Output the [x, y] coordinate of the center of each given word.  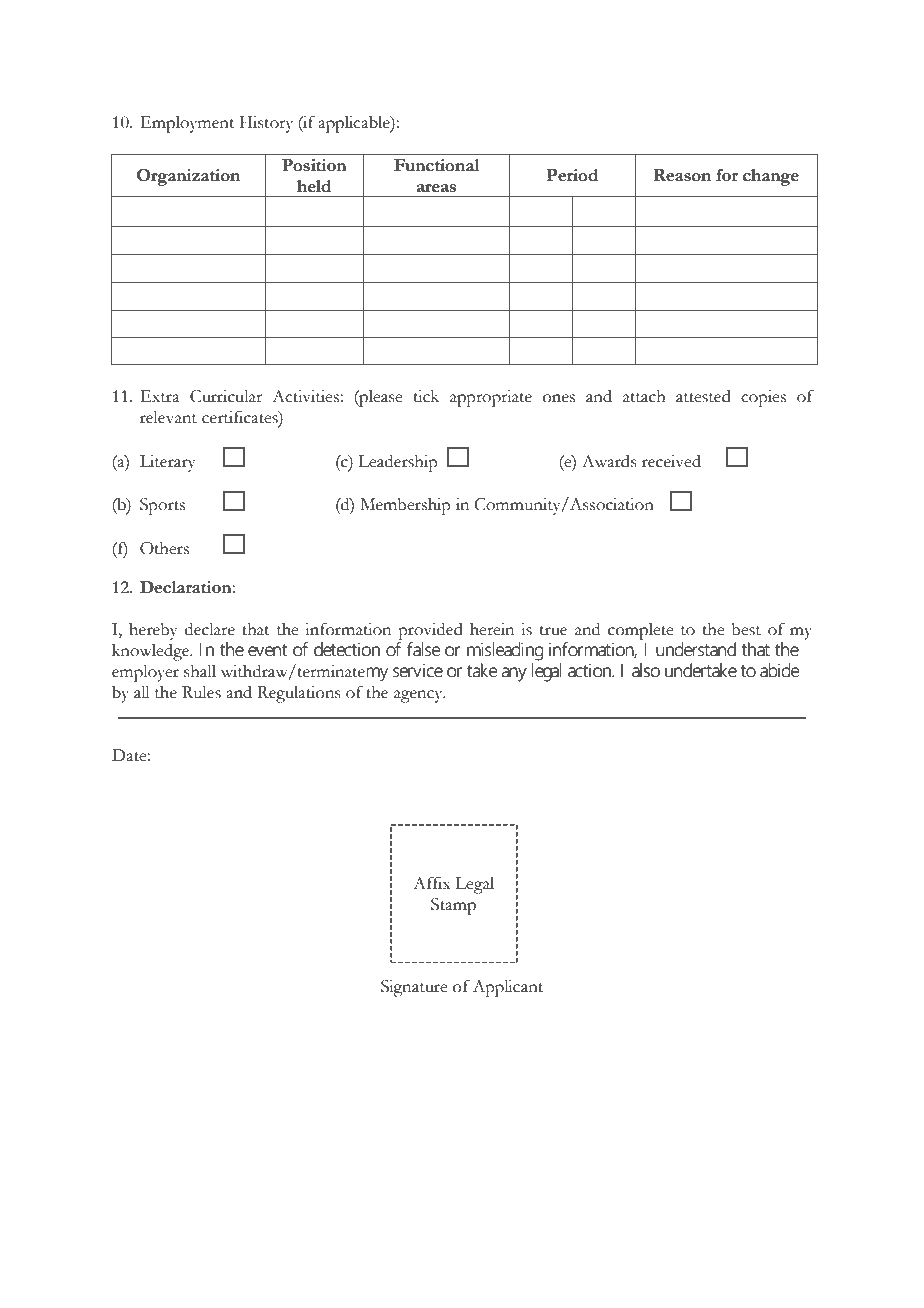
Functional [436, 165]
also [646, 670]
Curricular [226, 396]
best [746, 629]
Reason [682, 175]
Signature [414, 988]
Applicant [508, 988]
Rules [201, 692]
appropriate [491, 398]
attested [703, 396]
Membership [405, 506]
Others [164, 548]
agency [419, 696]
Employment [187, 124]
